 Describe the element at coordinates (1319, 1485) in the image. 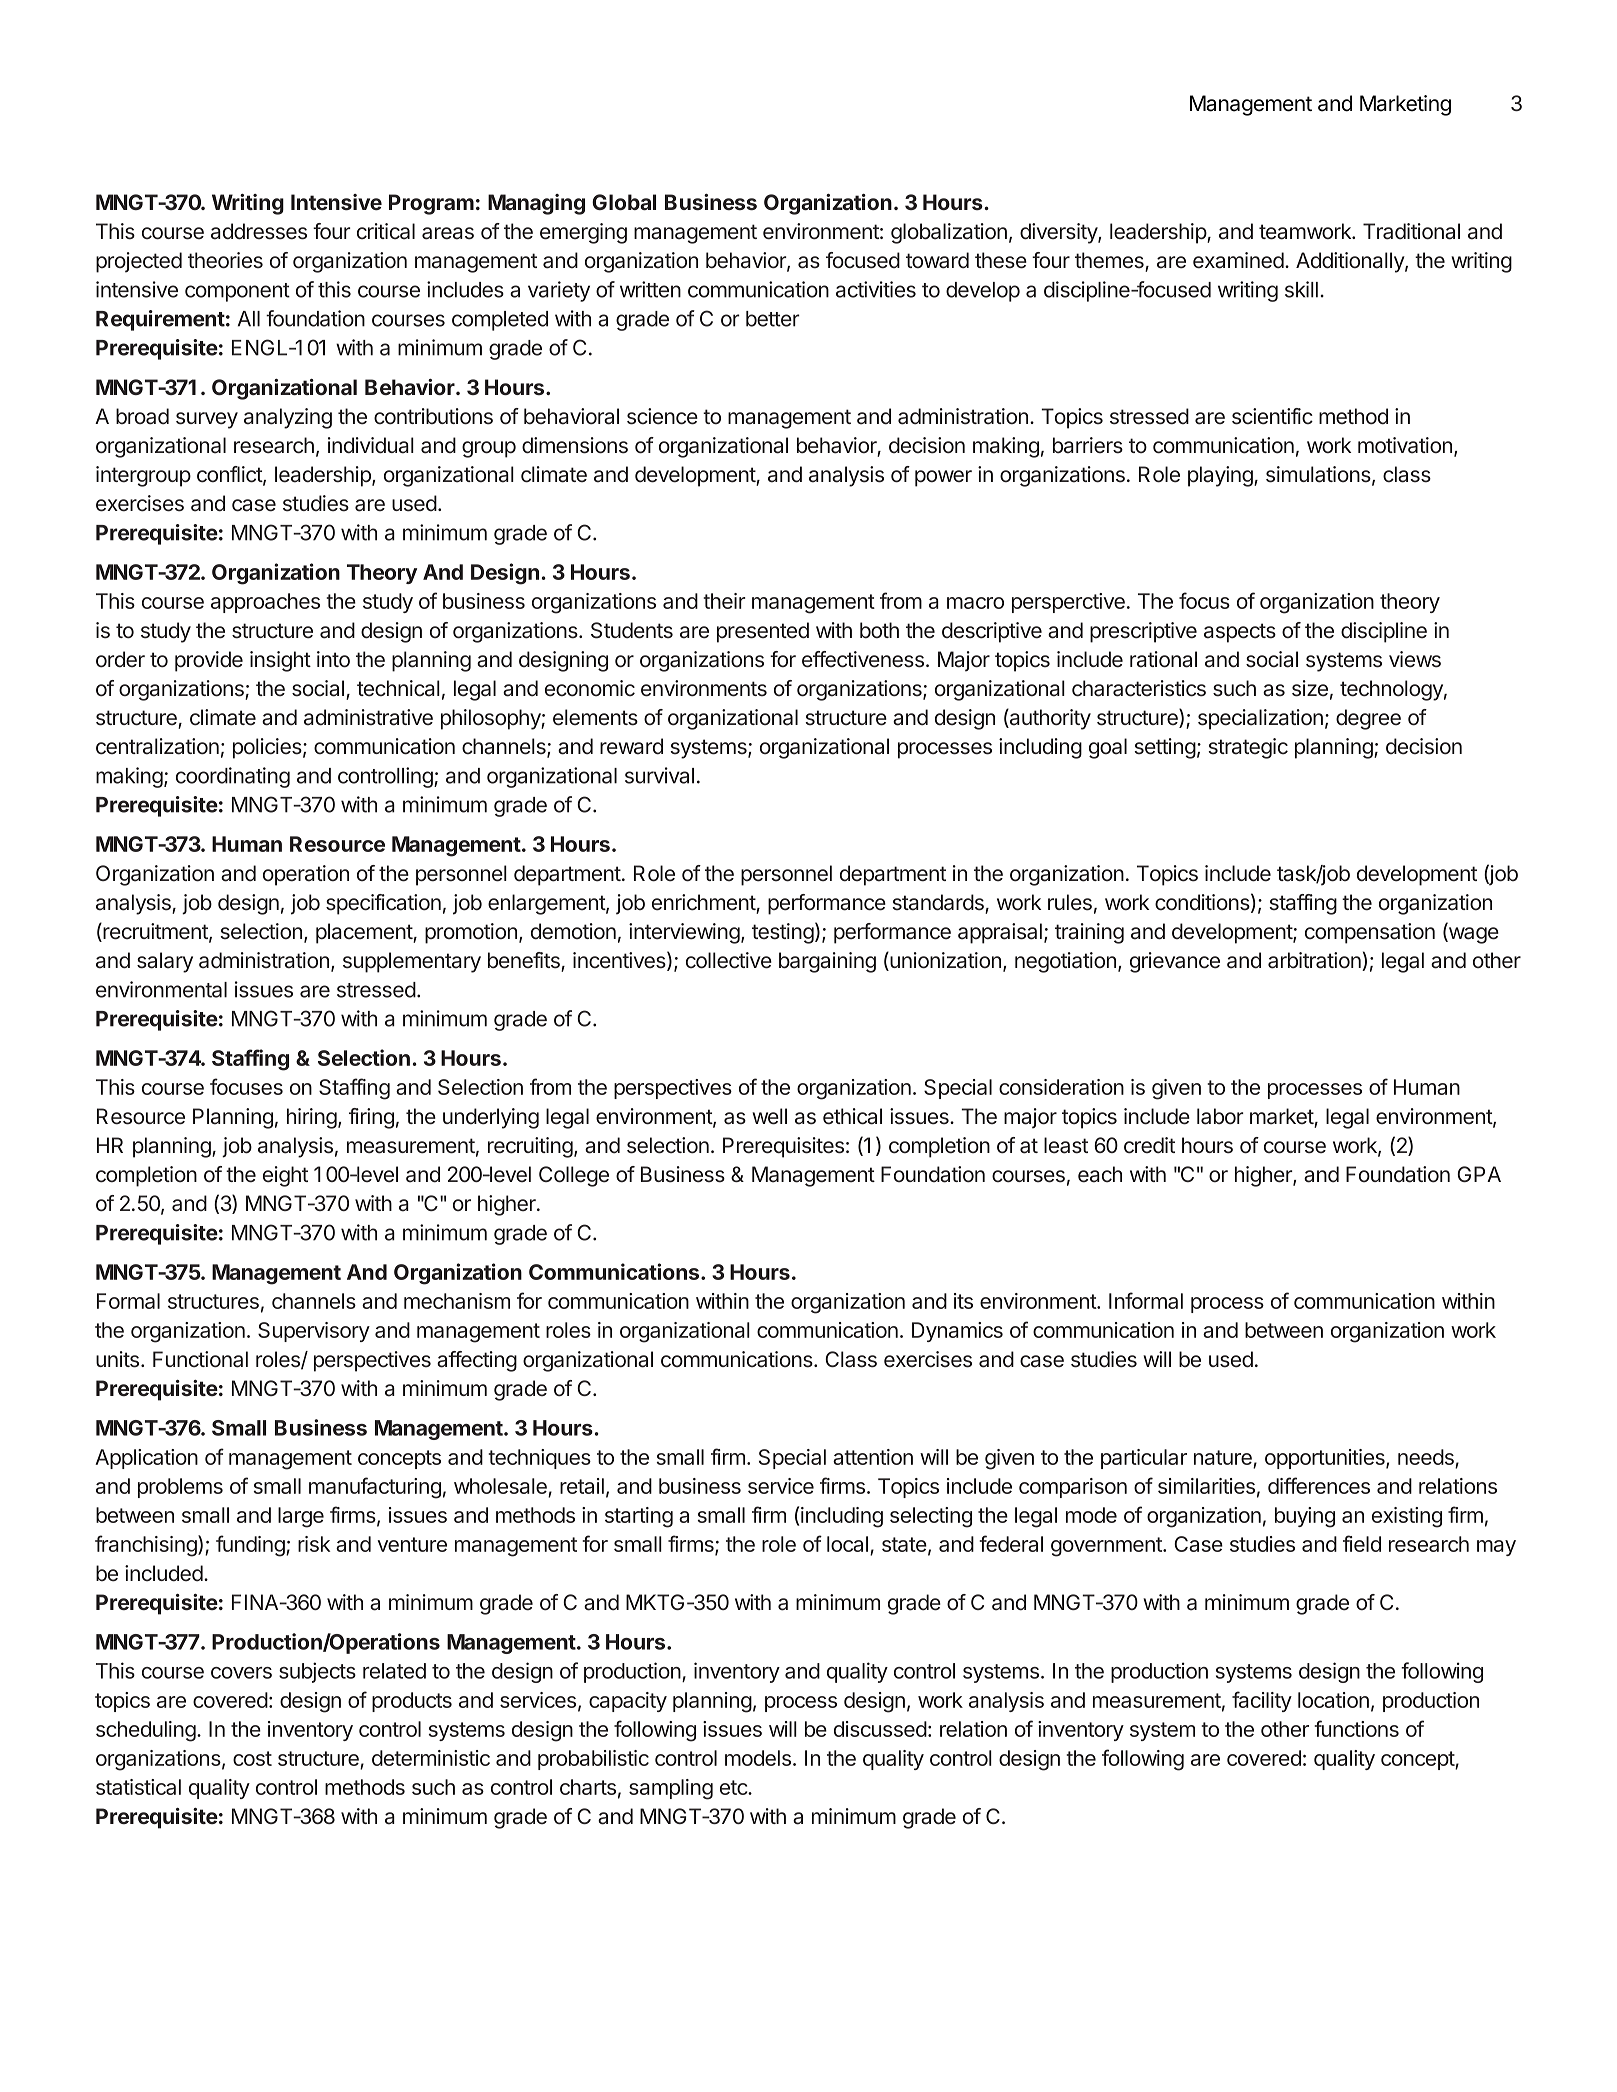

I see `differences` at that location.
